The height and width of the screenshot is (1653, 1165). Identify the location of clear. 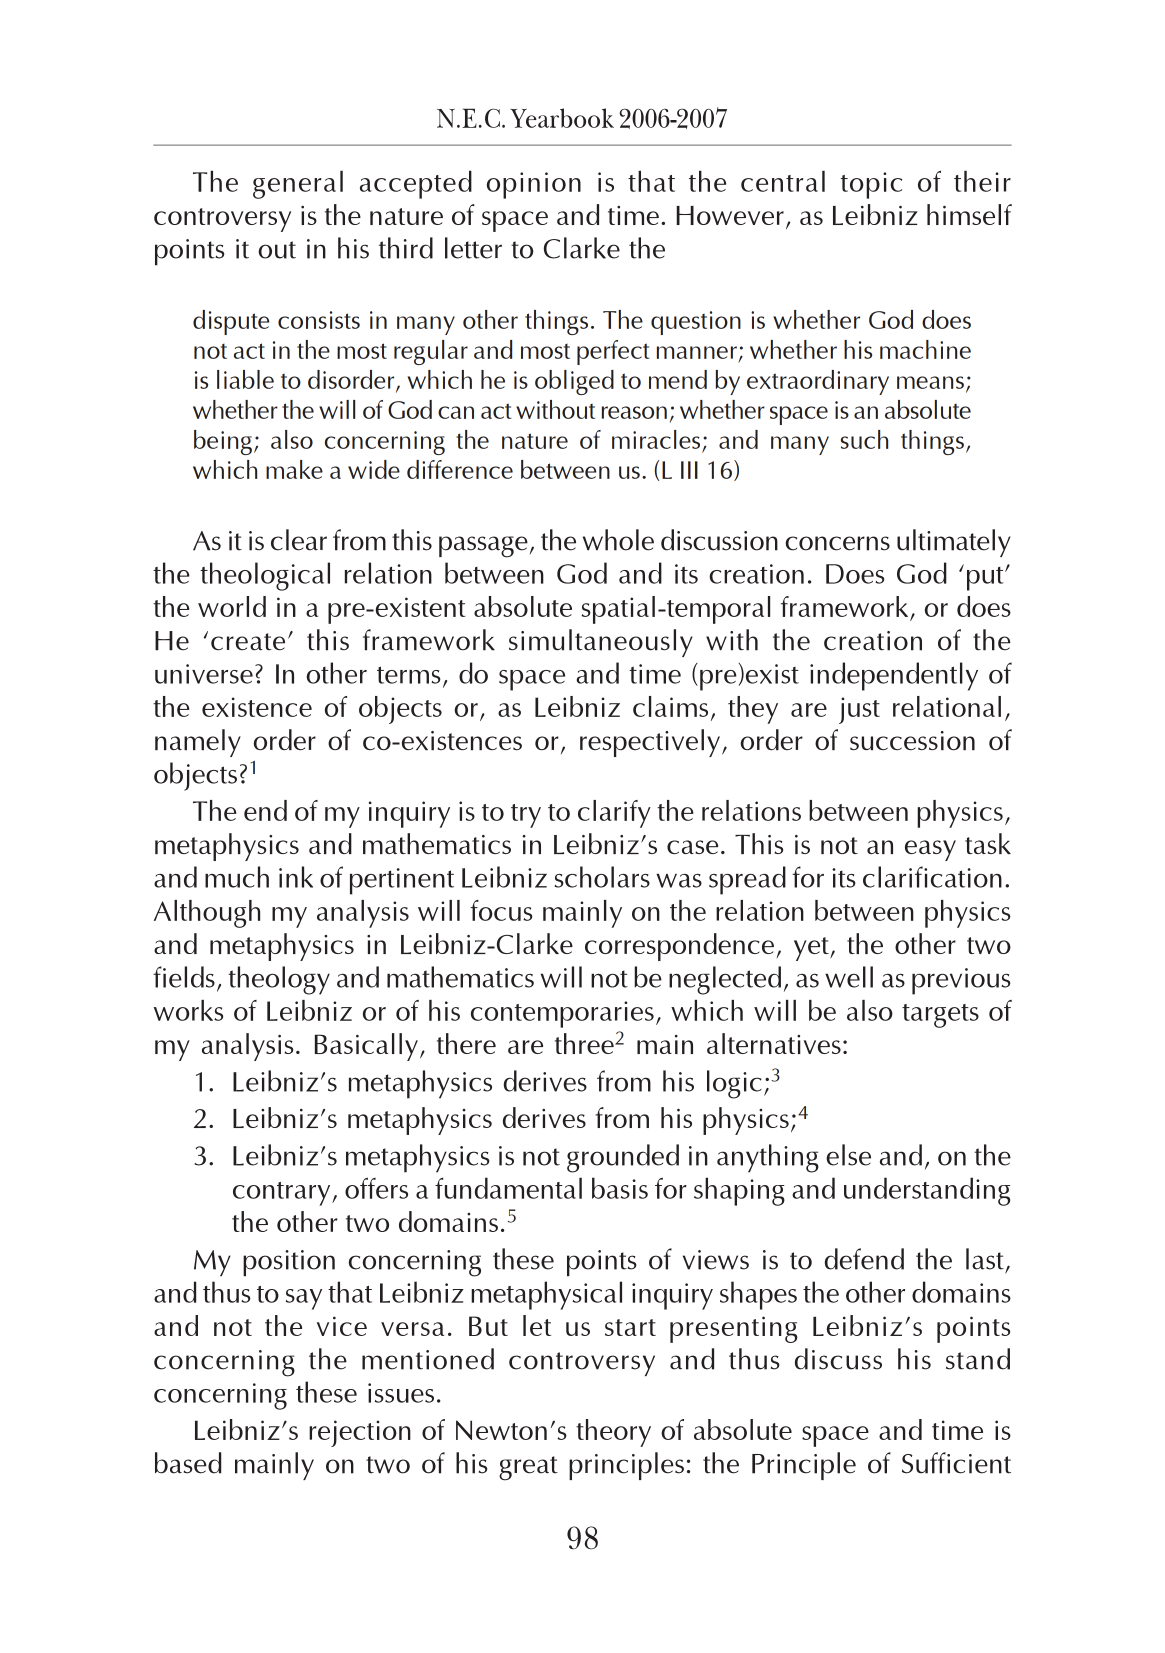
(299, 540).
